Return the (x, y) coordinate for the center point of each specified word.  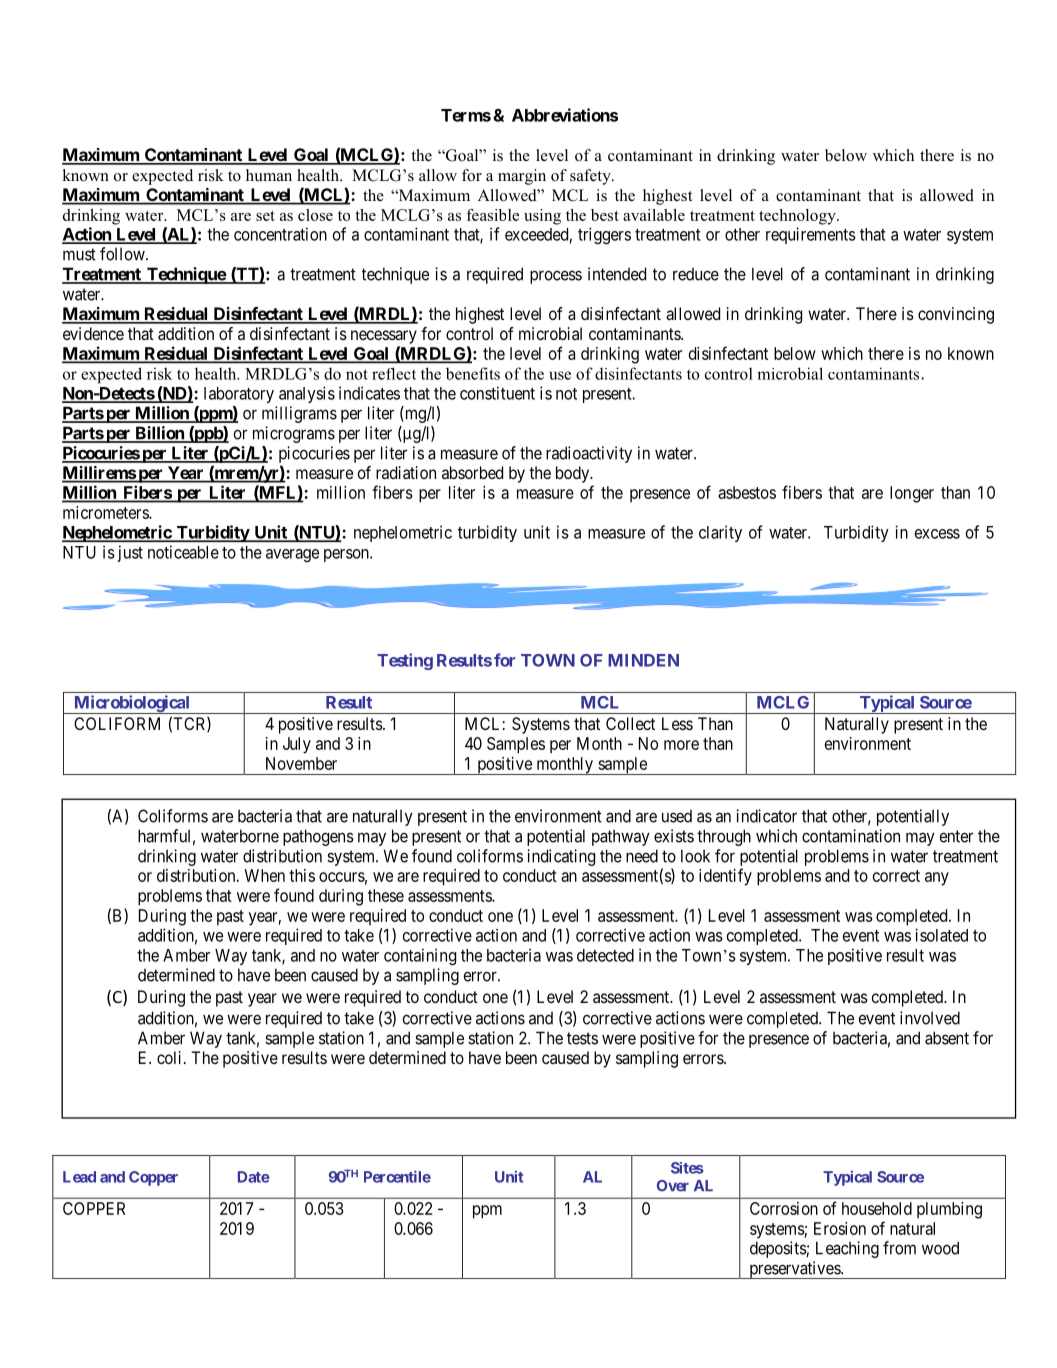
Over (673, 1186)
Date (254, 1177)
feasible (492, 215)
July (297, 745)
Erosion (840, 1228)
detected (605, 955)
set (265, 216)
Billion (159, 434)
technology (798, 217)
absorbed (472, 472)
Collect (630, 723)
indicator (766, 816)
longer (912, 494)
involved (930, 1018)
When (264, 875)
